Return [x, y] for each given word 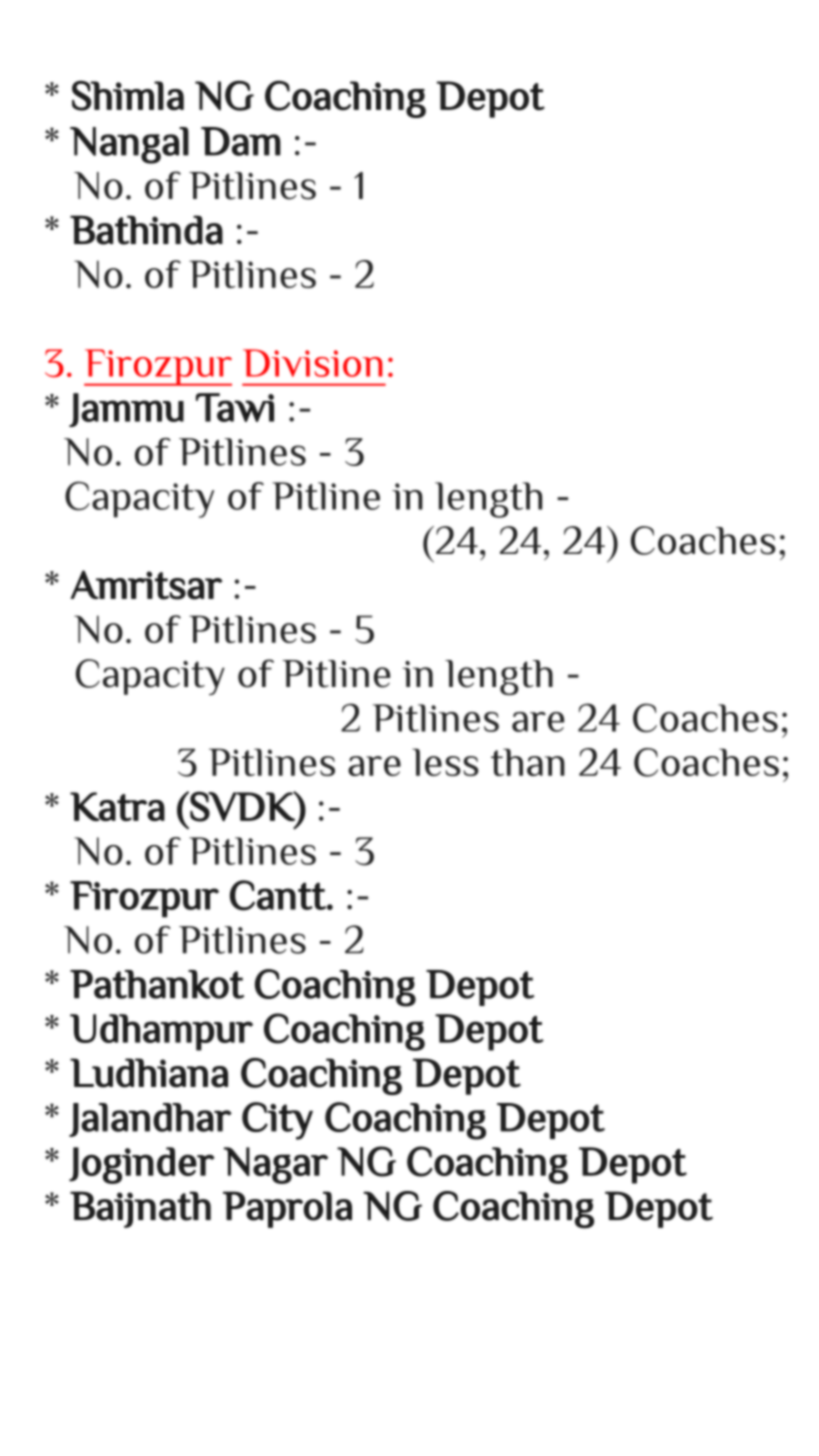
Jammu [126, 410]
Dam [241, 141]
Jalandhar [150, 1120]
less [445, 762]
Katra [117, 806]
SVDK [243, 806]
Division [312, 363]
